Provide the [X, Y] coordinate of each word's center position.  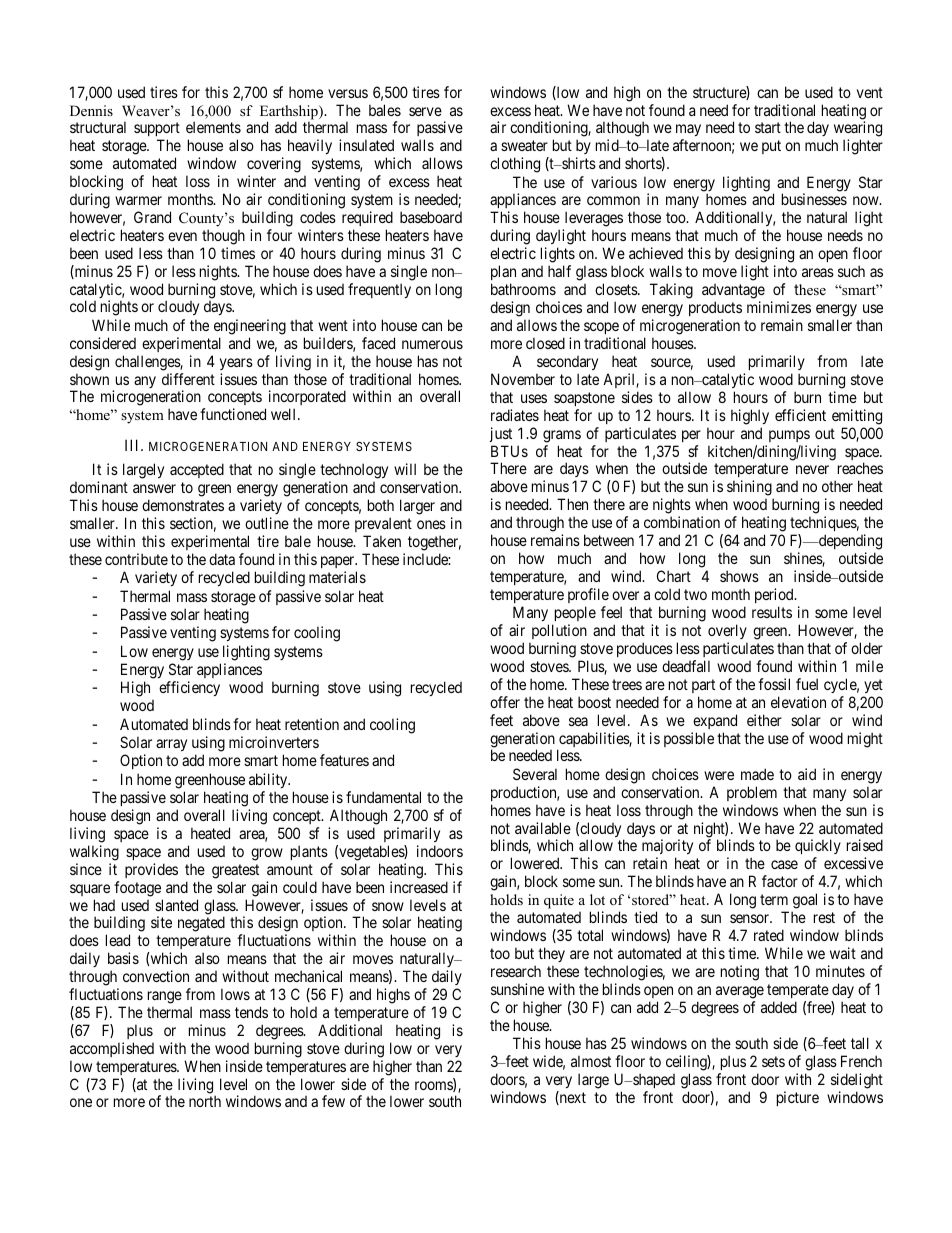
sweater [524, 145]
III [133, 445]
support [157, 131]
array [171, 745]
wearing [857, 130]
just [501, 434]
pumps [789, 436]
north [205, 1101]
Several [535, 774]
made [757, 774]
